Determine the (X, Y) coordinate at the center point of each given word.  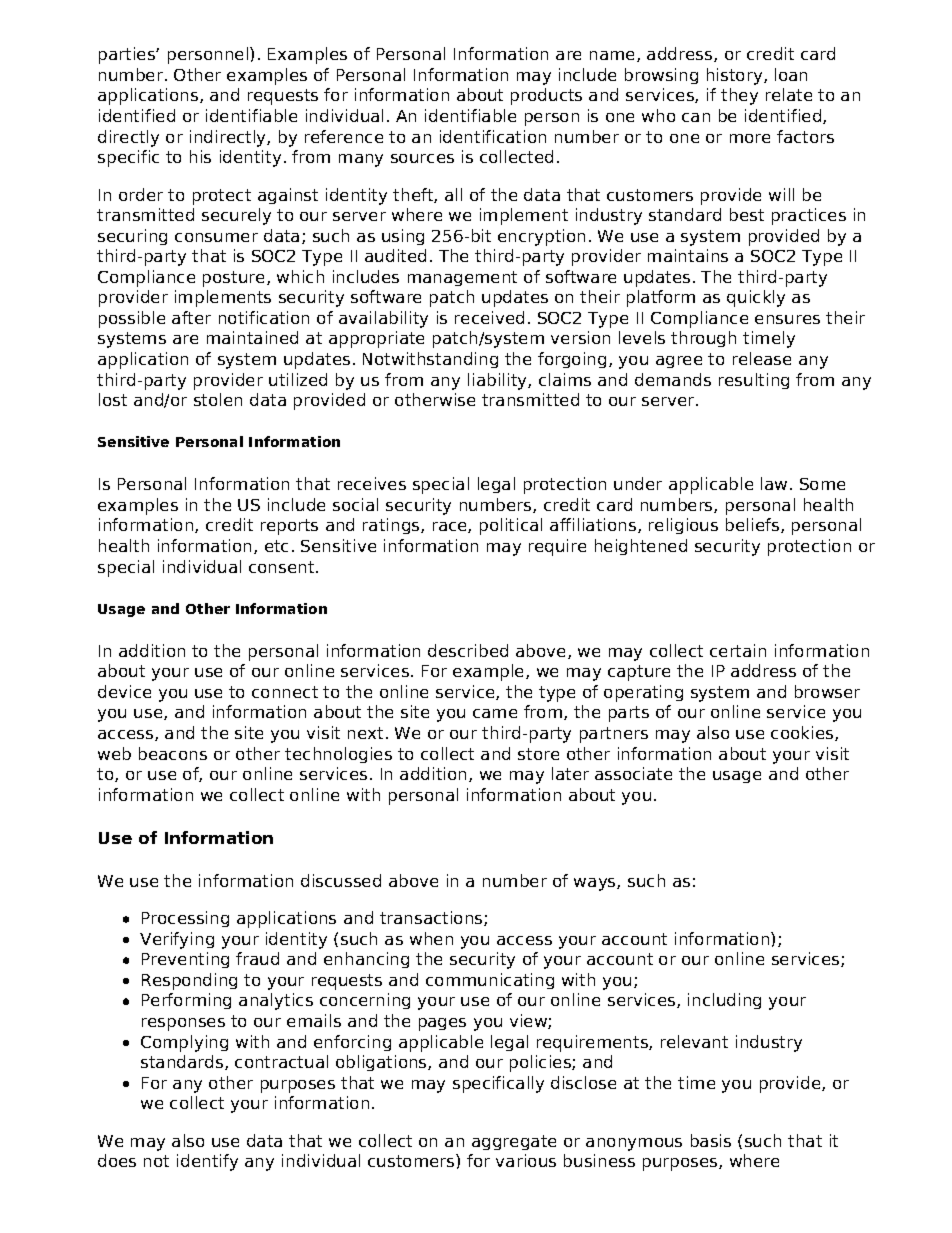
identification (493, 136)
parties (128, 55)
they (739, 96)
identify (207, 1162)
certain (738, 650)
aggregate (514, 1142)
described (468, 650)
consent (283, 567)
